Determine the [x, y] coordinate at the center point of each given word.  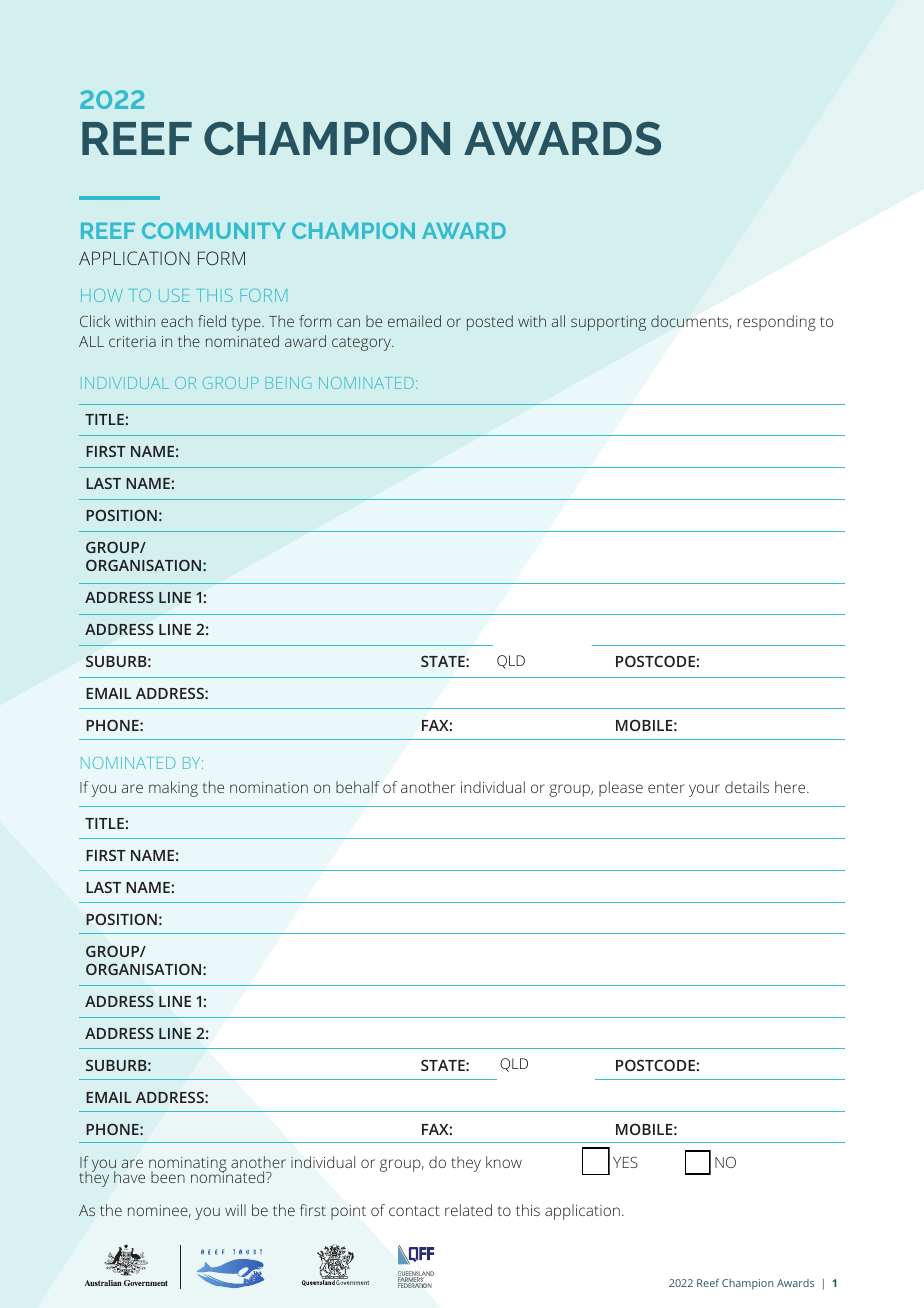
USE [174, 295]
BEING [288, 383]
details [747, 787]
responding [777, 323]
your [704, 790]
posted [490, 323]
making [173, 789]
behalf [358, 787]
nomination [269, 787]
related [468, 1210]
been [168, 1177]
